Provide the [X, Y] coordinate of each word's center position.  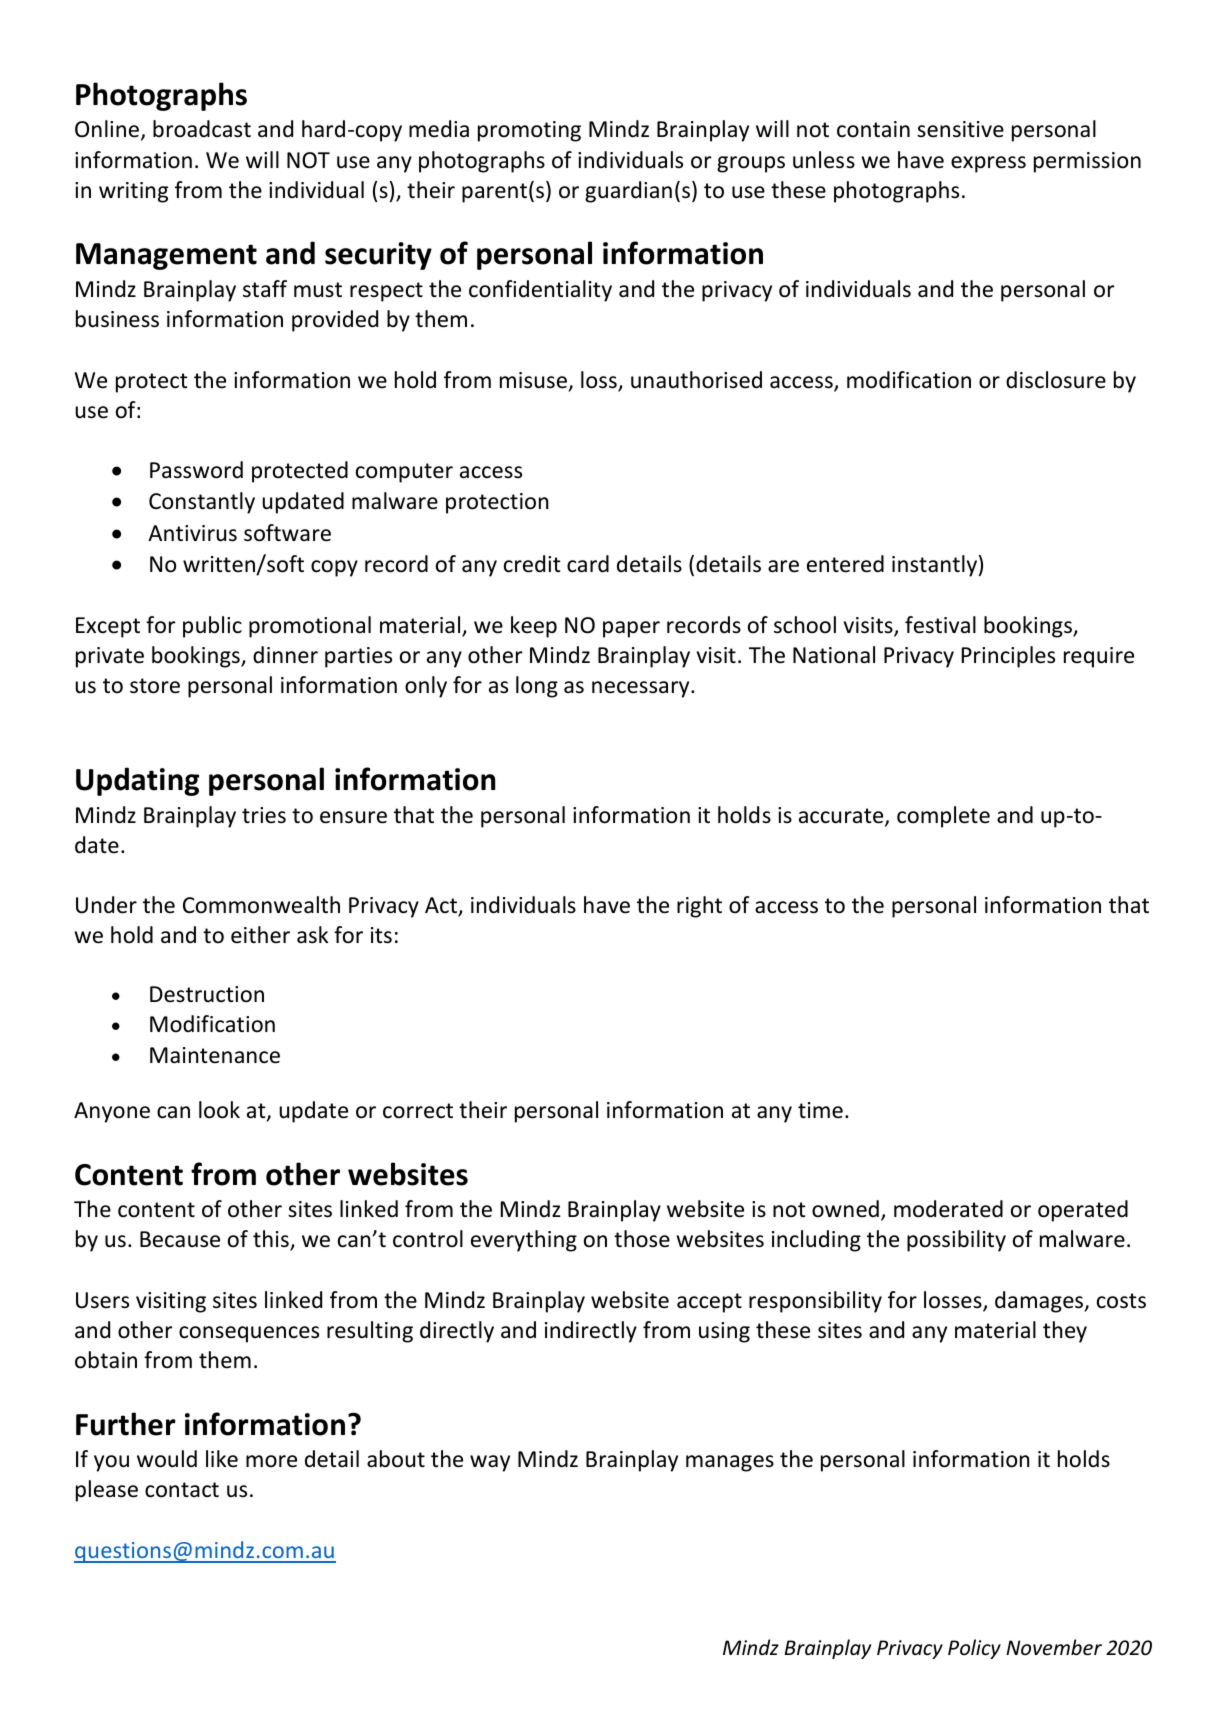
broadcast [202, 129]
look [219, 1110]
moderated [948, 1209]
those [642, 1239]
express [988, 164]
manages [730, 1463]
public [212, 627]
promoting [529, 131]
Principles [1008, 657]
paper [631, 629]
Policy [974, 1649]
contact [182, 1490]
